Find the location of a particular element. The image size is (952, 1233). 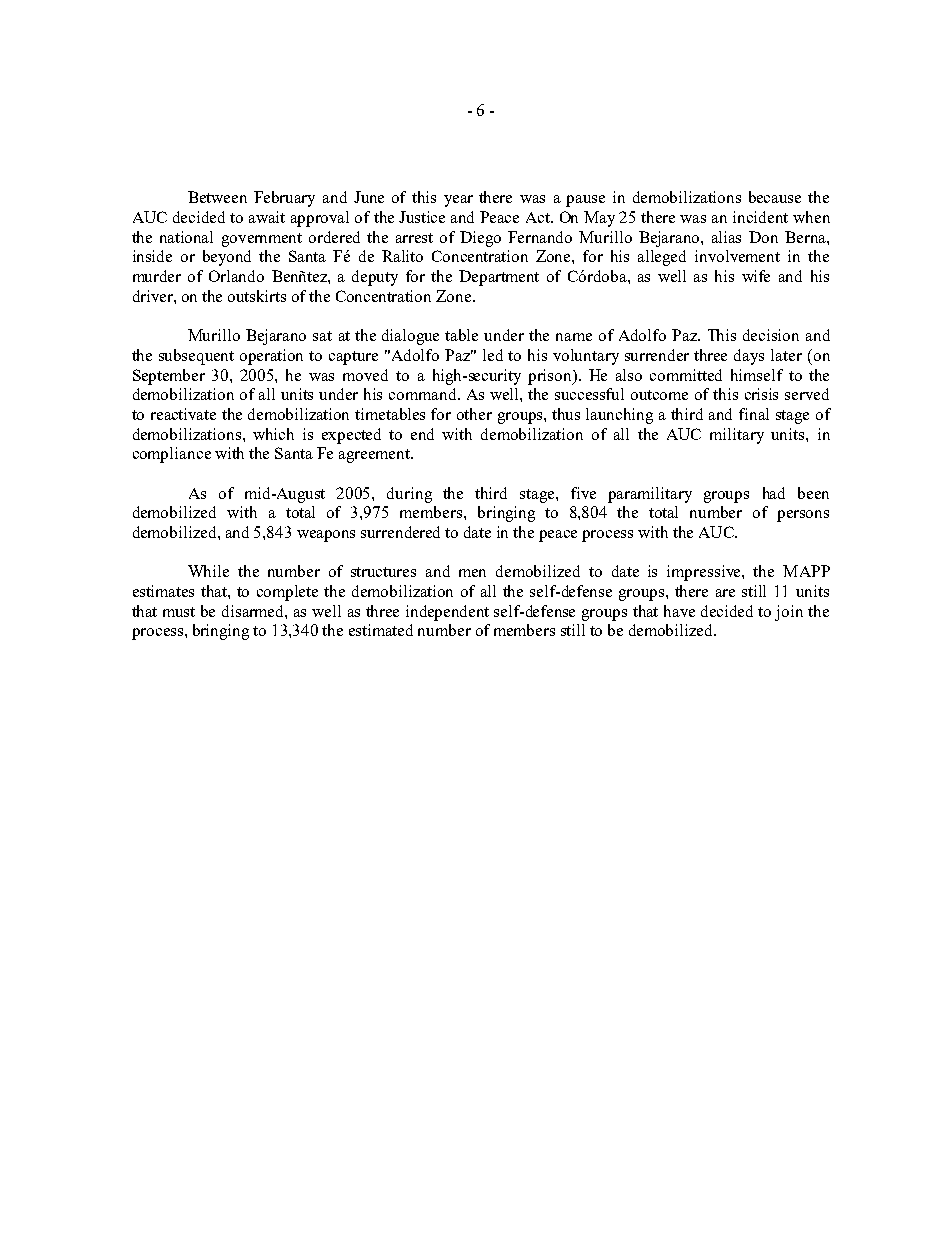

must is located at coordinates (179, 612).
